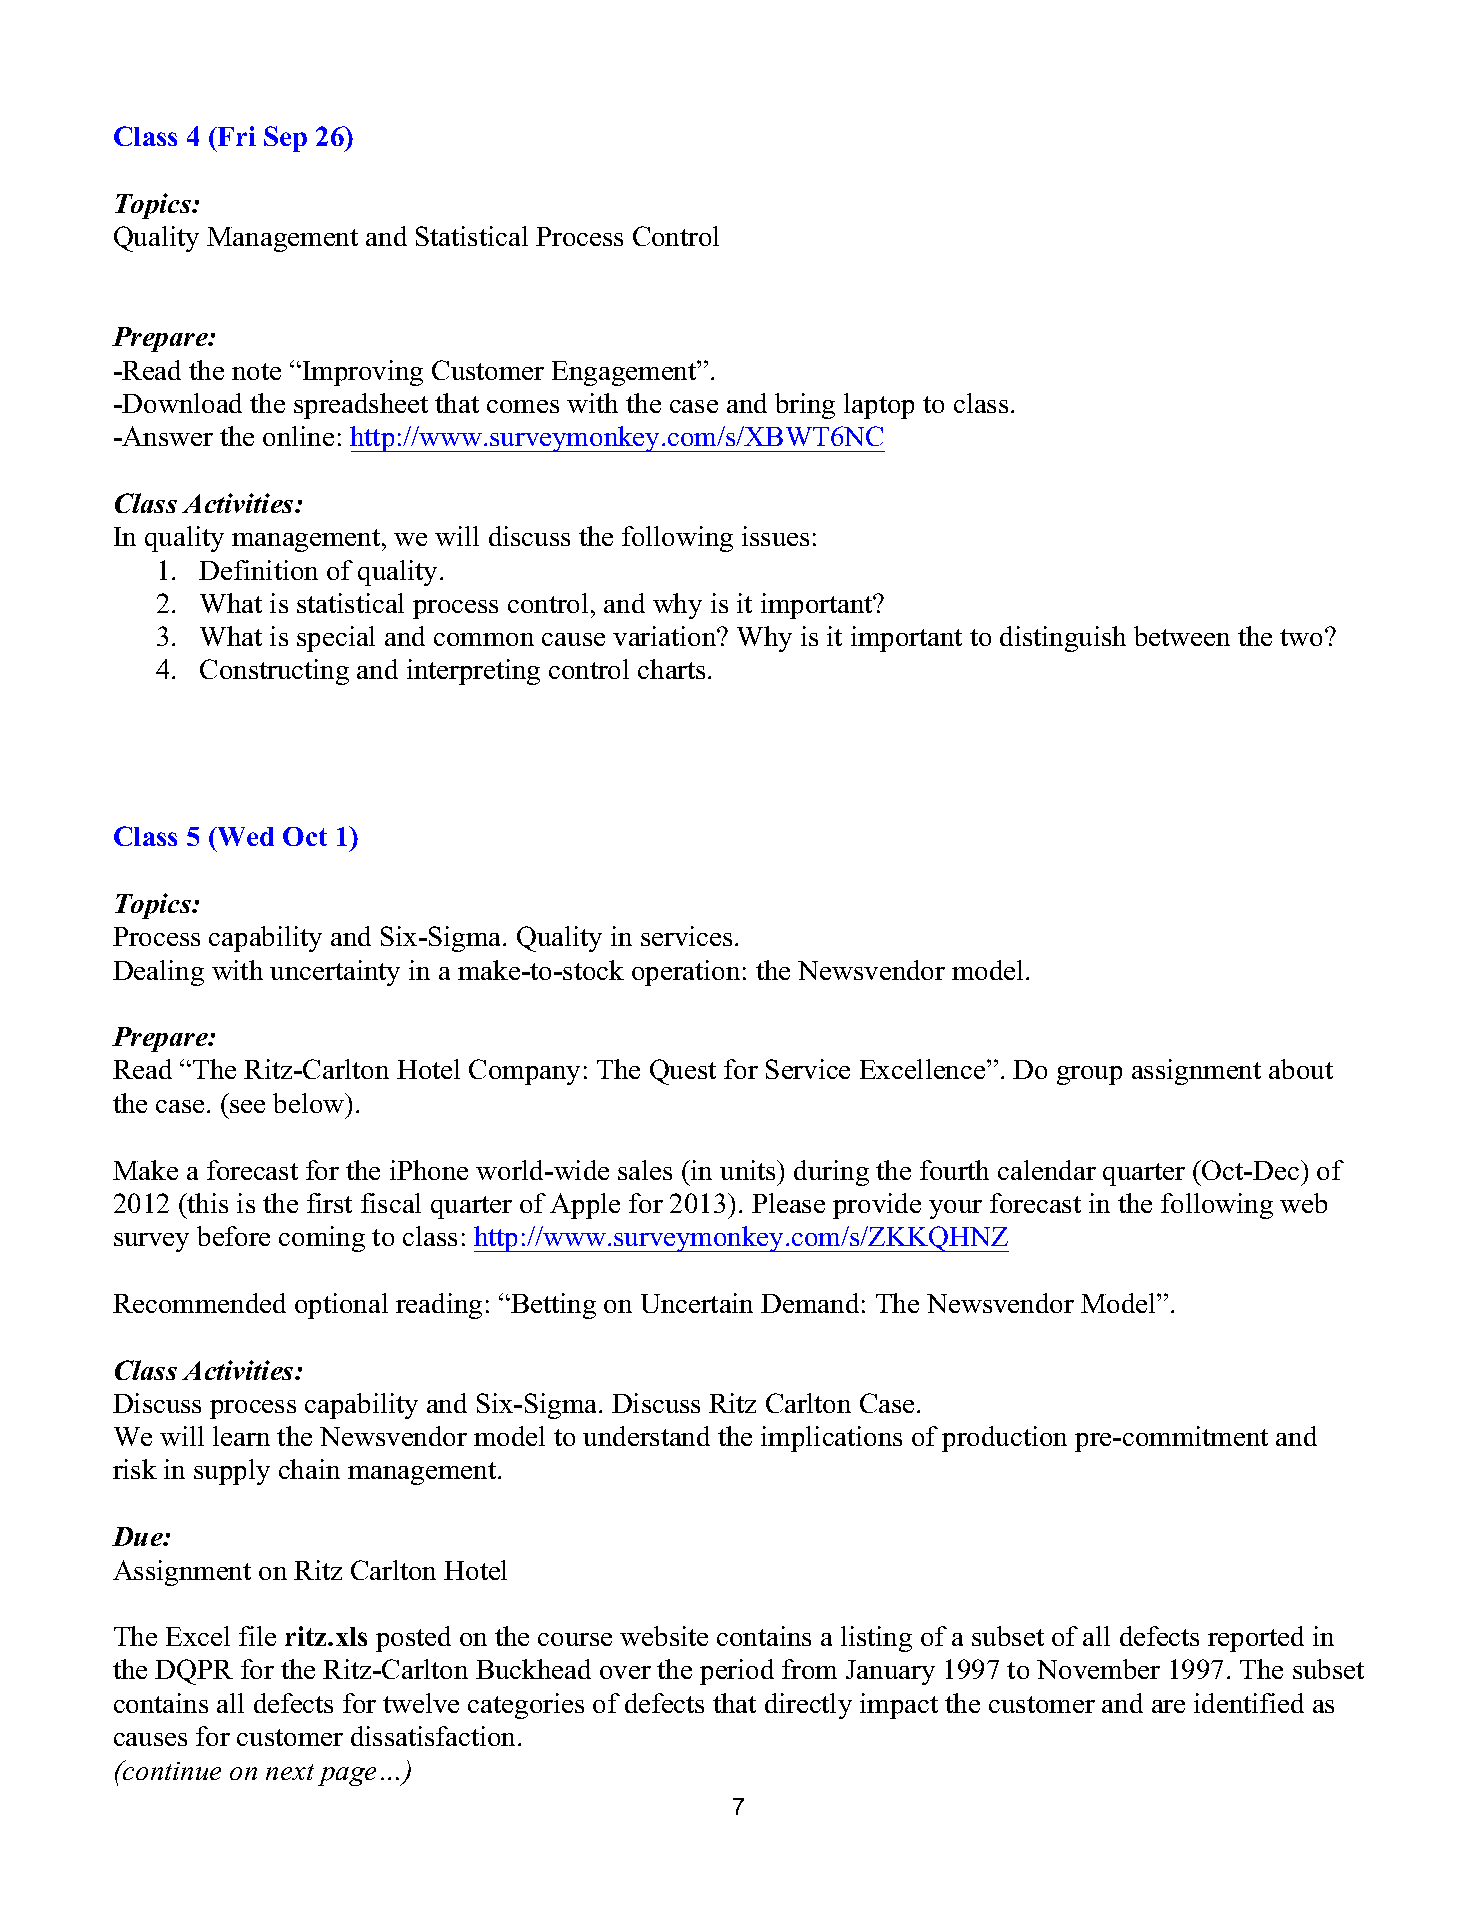  I want to click on production, so click(1004, 1439).
